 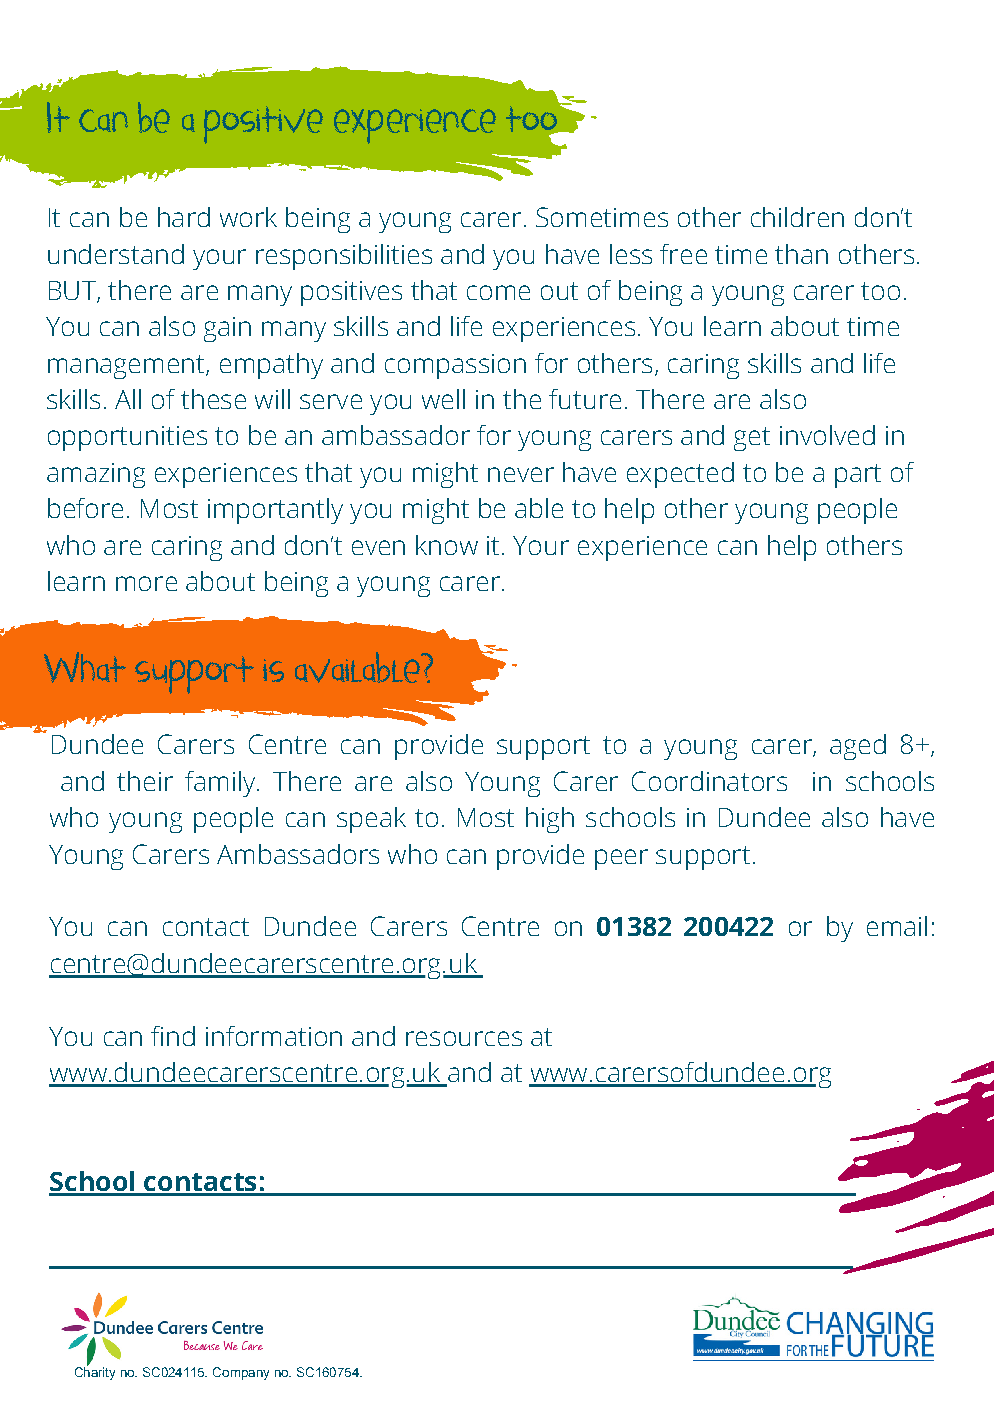 What do you see at coordinates (801, 254) in the screenshot?
I see `than` at bounding box center [801, 254].
